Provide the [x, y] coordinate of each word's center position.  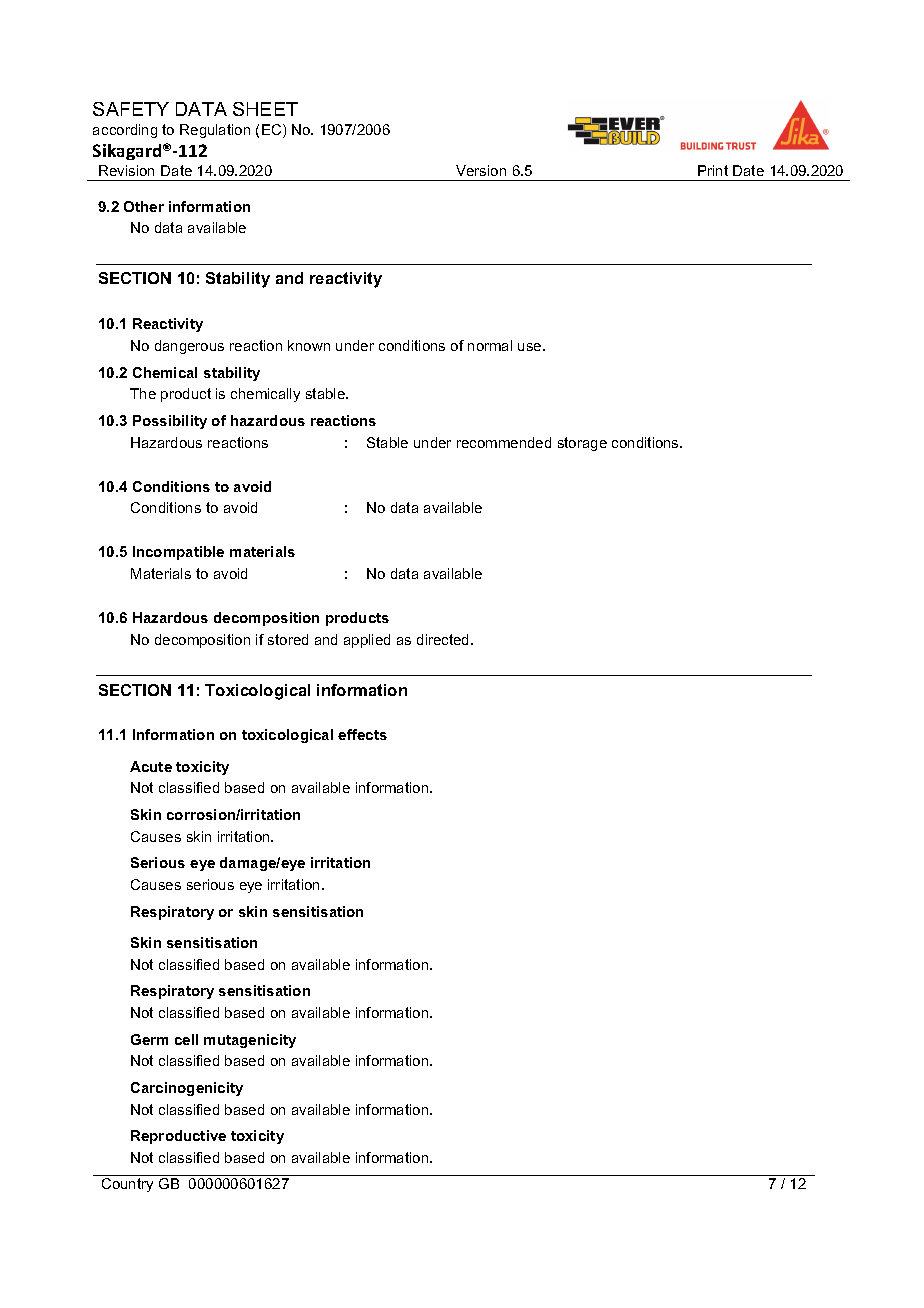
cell [186, 1039]
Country [127, 1185]
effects [362, 734]
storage [582, 444]
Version [481, 170]
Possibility [170, 422]
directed [444, 639]
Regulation [215, 131]
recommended [504, 442]
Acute [151, 766]
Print [713, 170]
